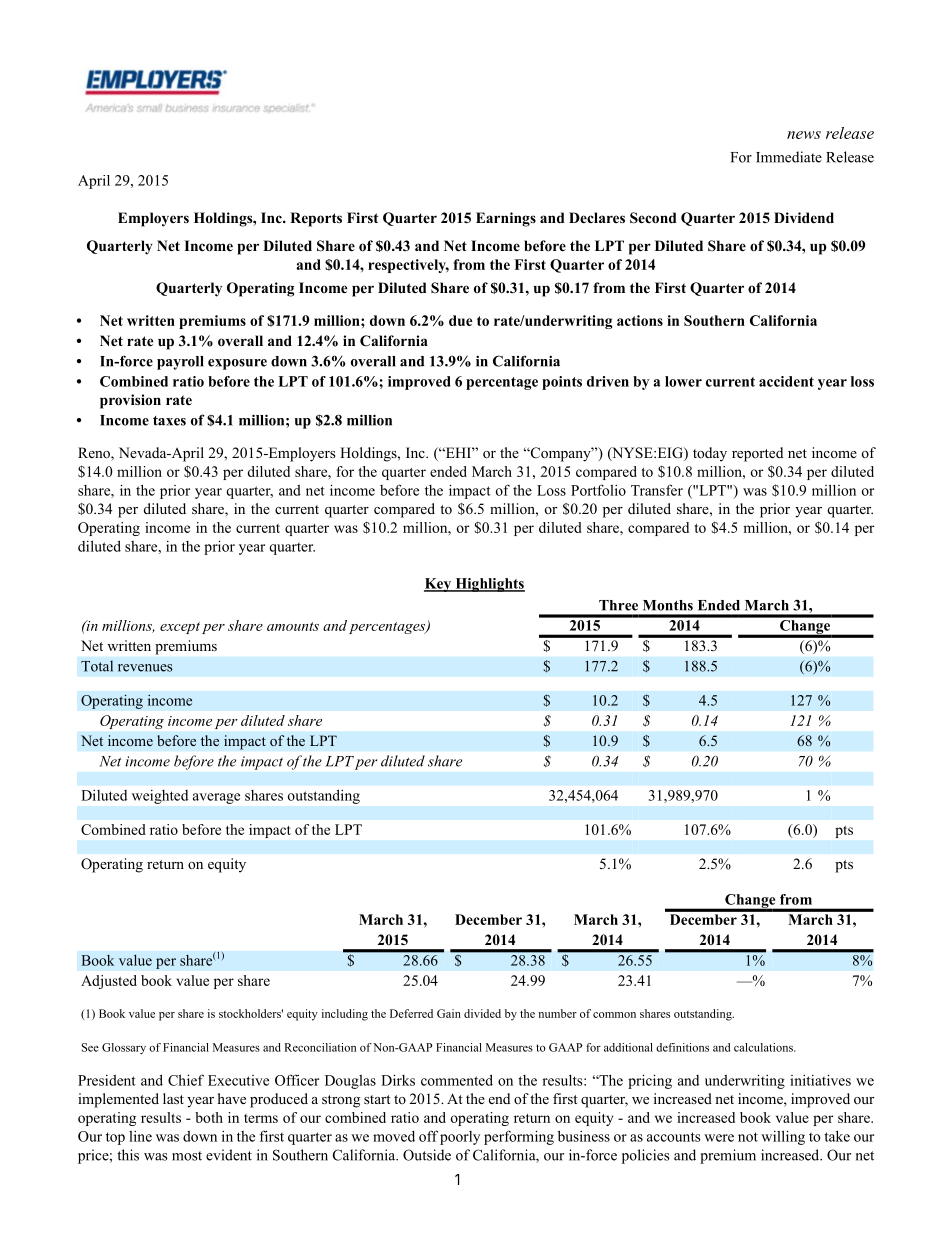 The width and height of the screenshot is (952, 1233). Describe the element at coordinates (506, 219) in the screenshot. I see `Earnings` at that location.
